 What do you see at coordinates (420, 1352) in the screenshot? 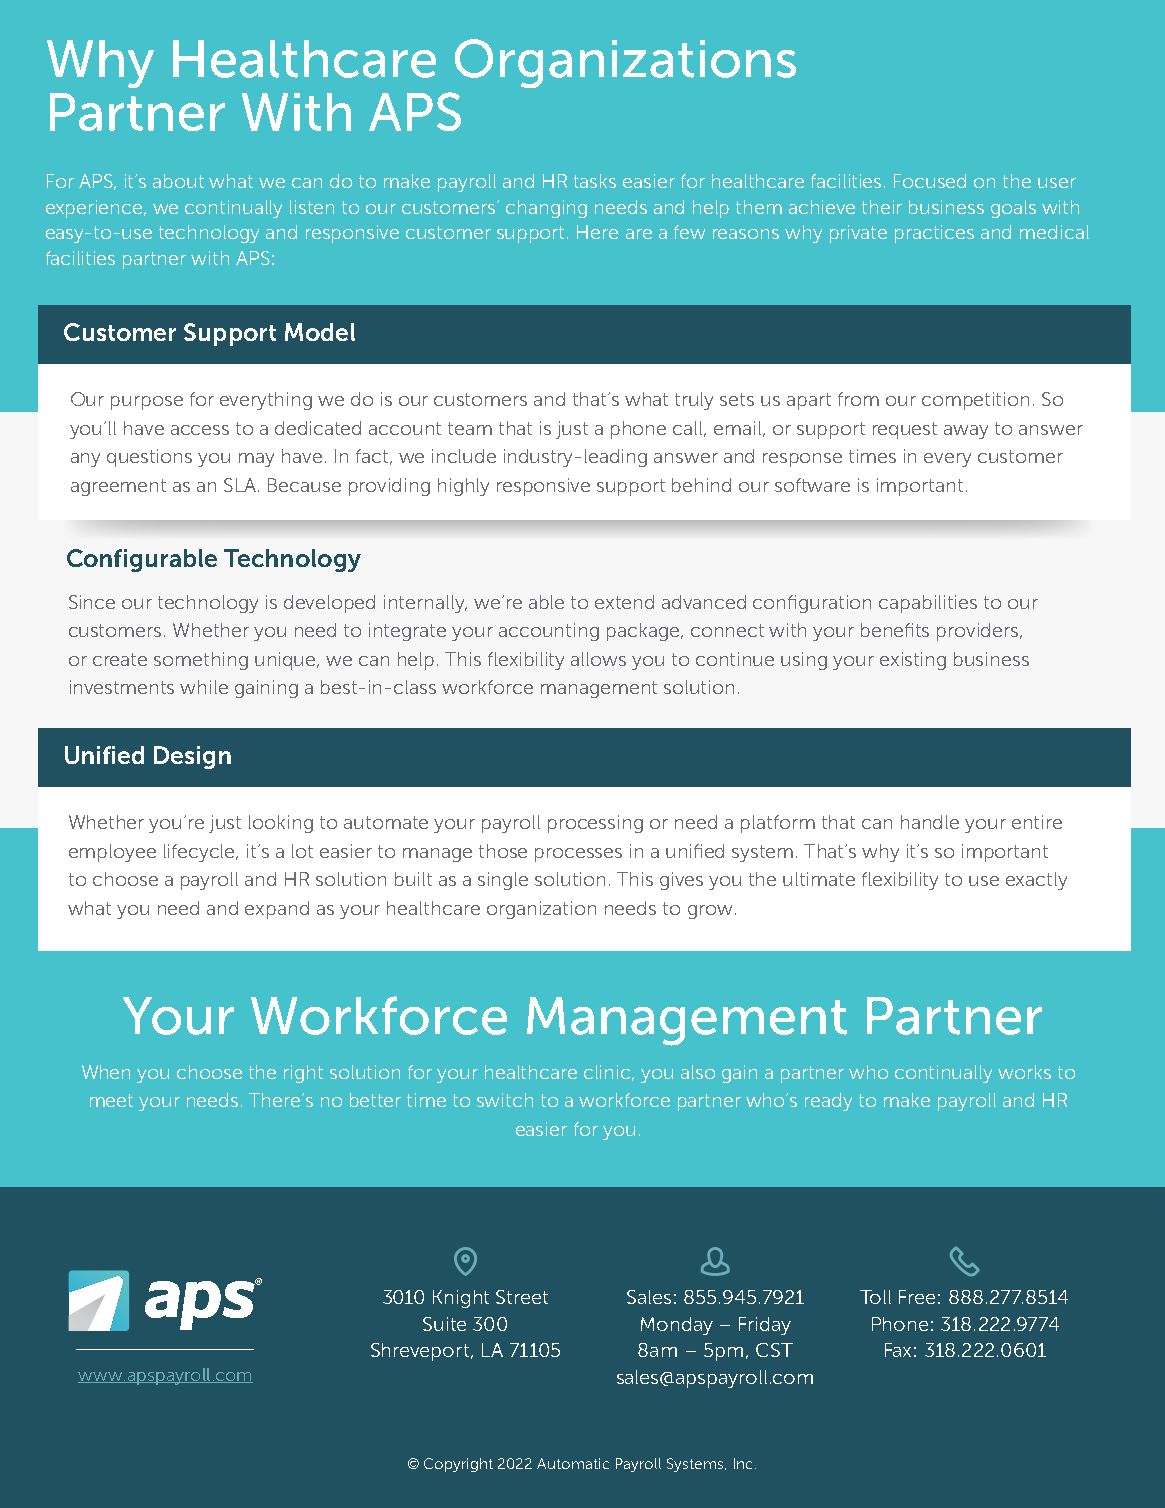
I see `Shreveport` at bounding box center [420, 1352].
